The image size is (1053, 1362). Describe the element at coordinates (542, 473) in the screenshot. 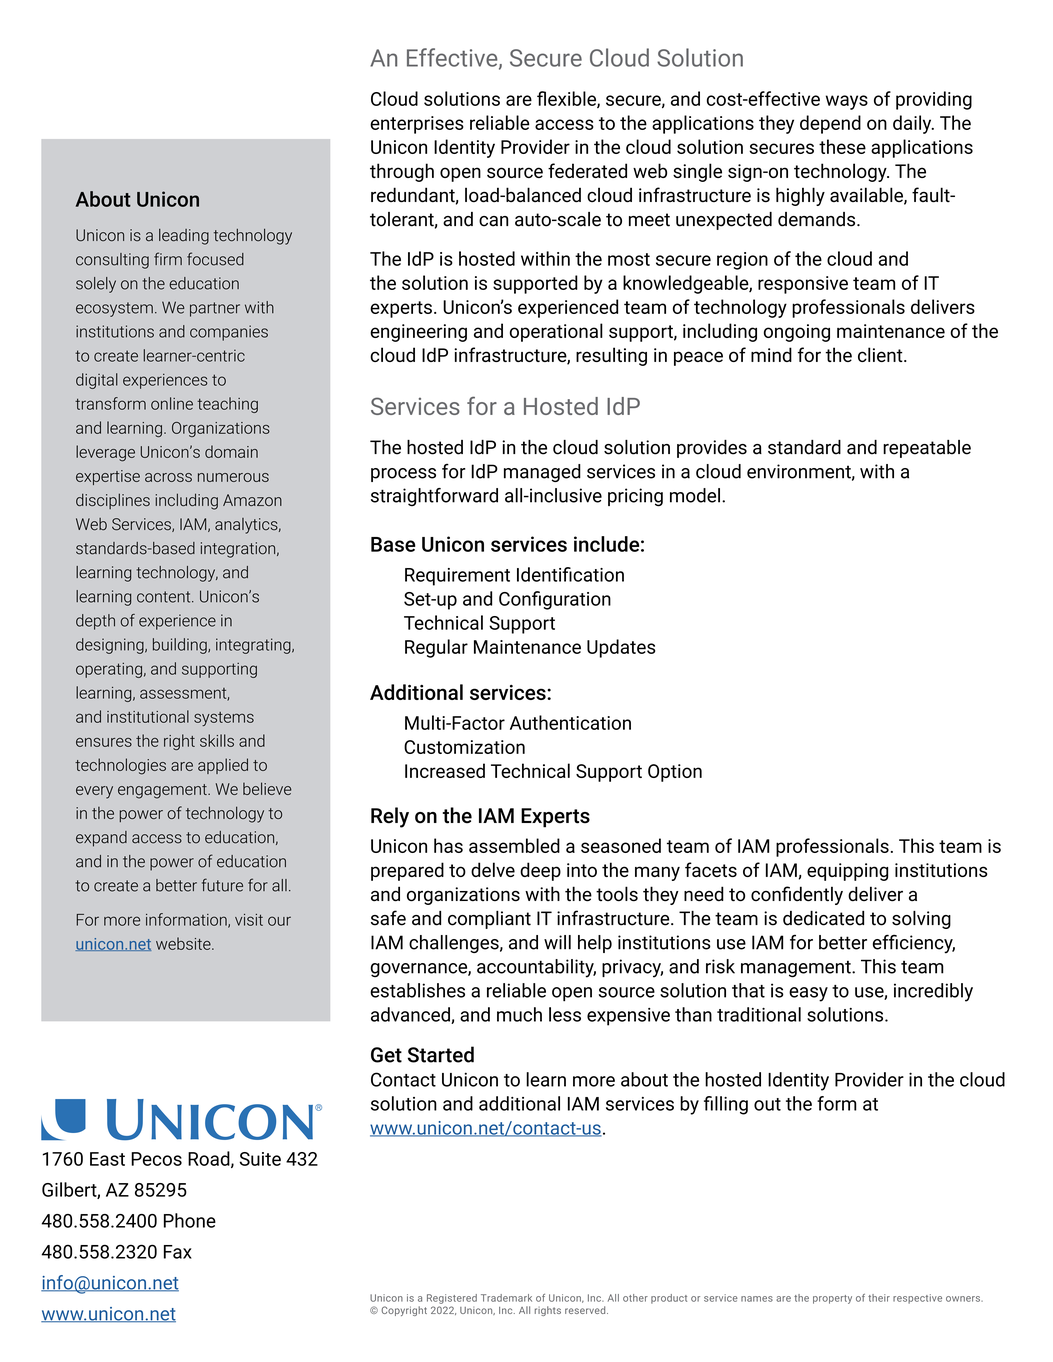

I see `managed` at that location.
